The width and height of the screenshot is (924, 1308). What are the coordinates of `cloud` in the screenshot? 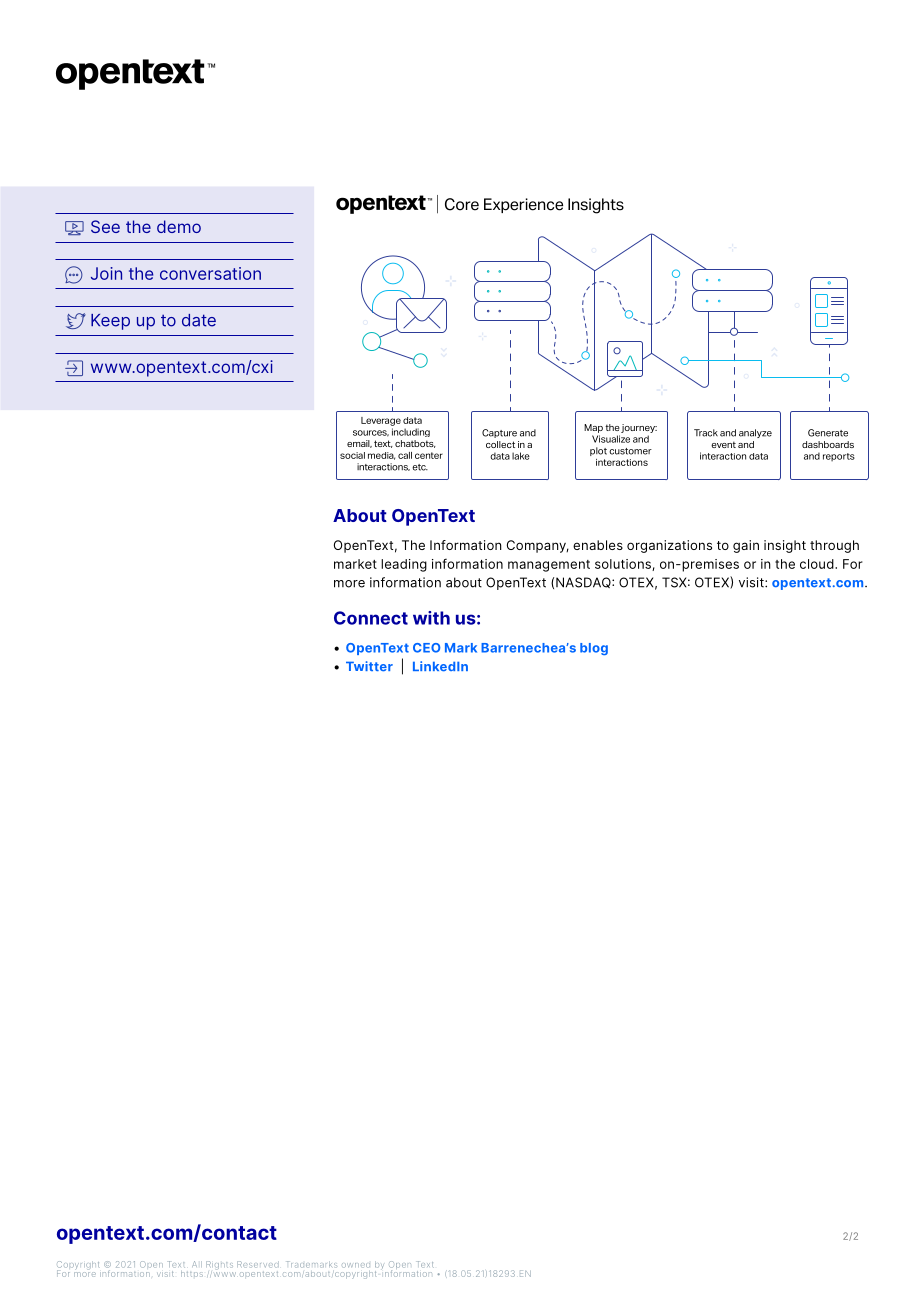 It's located at (818, 564).
